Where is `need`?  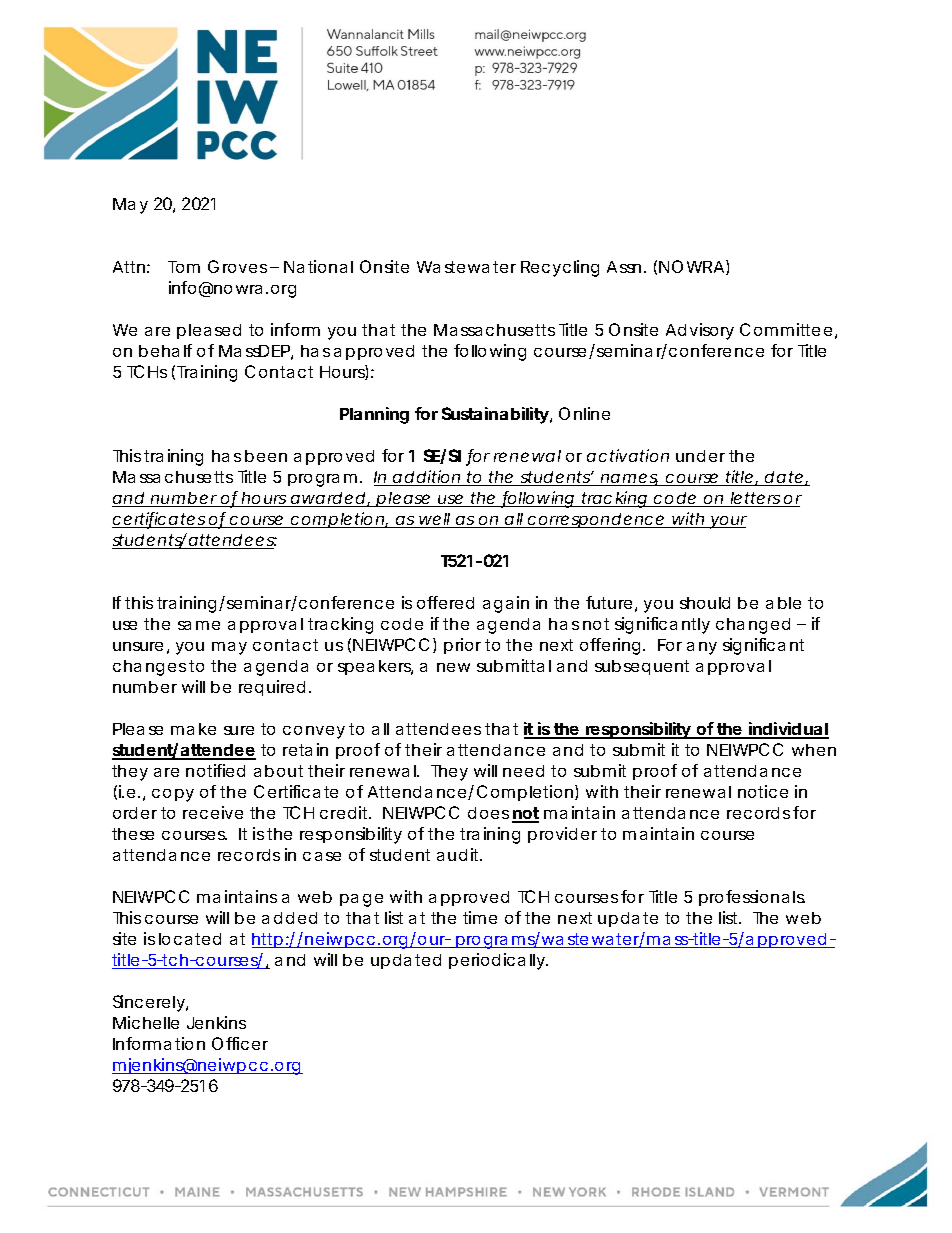
need is located at coordinates (523, 771).
